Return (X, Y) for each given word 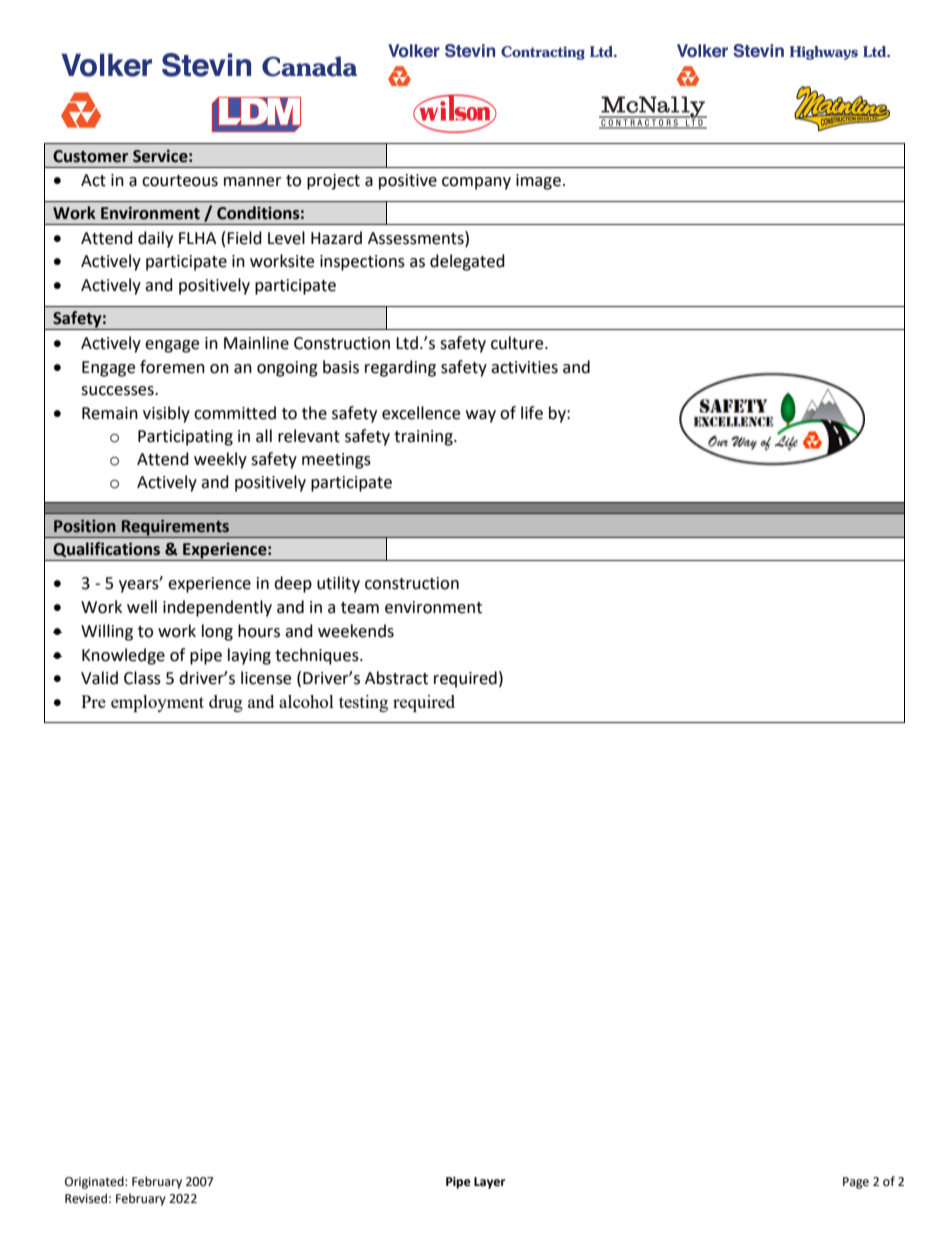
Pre (93, 701)
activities (524, 367)
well (142, 607)
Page (856, 1183)
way (481, 416)
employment (157, 703)
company (476, 183)
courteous (180, 181)
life (532, 413)
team (360, 608)
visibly (166, 414)
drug (226, 703)
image (538, 182)
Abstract (396, 678)
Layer (489, 1183)
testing (363, 703)
